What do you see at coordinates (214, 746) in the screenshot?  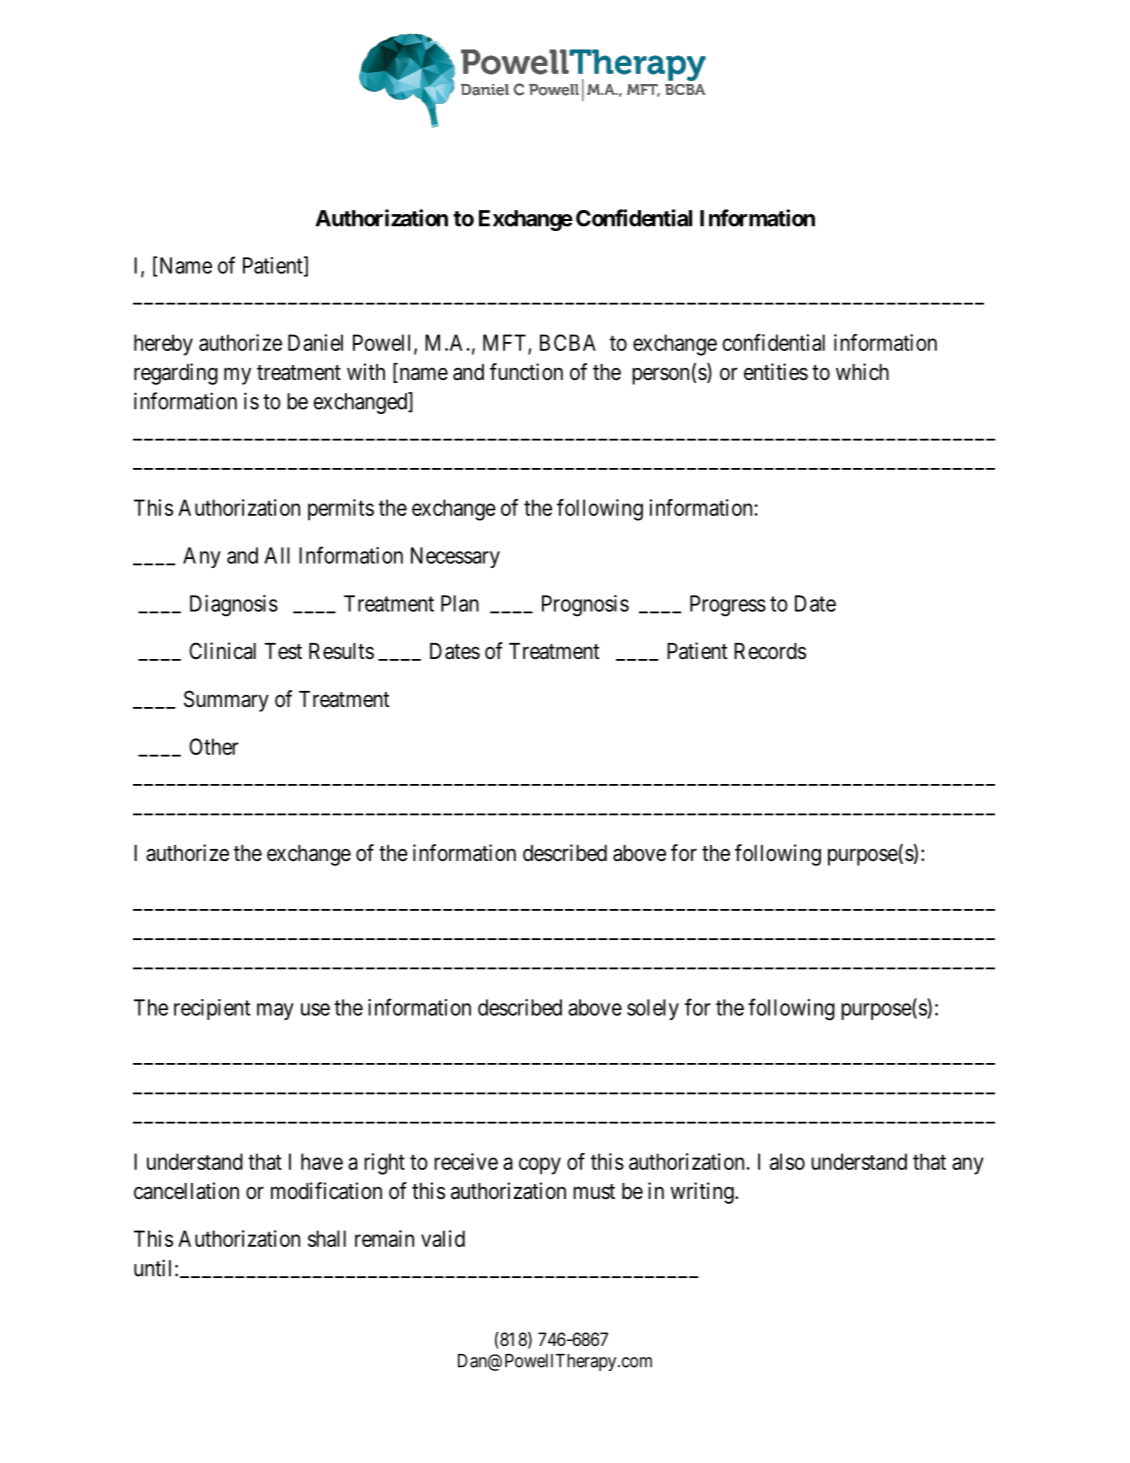 I see `Other` at bounding box center [214, 746].
